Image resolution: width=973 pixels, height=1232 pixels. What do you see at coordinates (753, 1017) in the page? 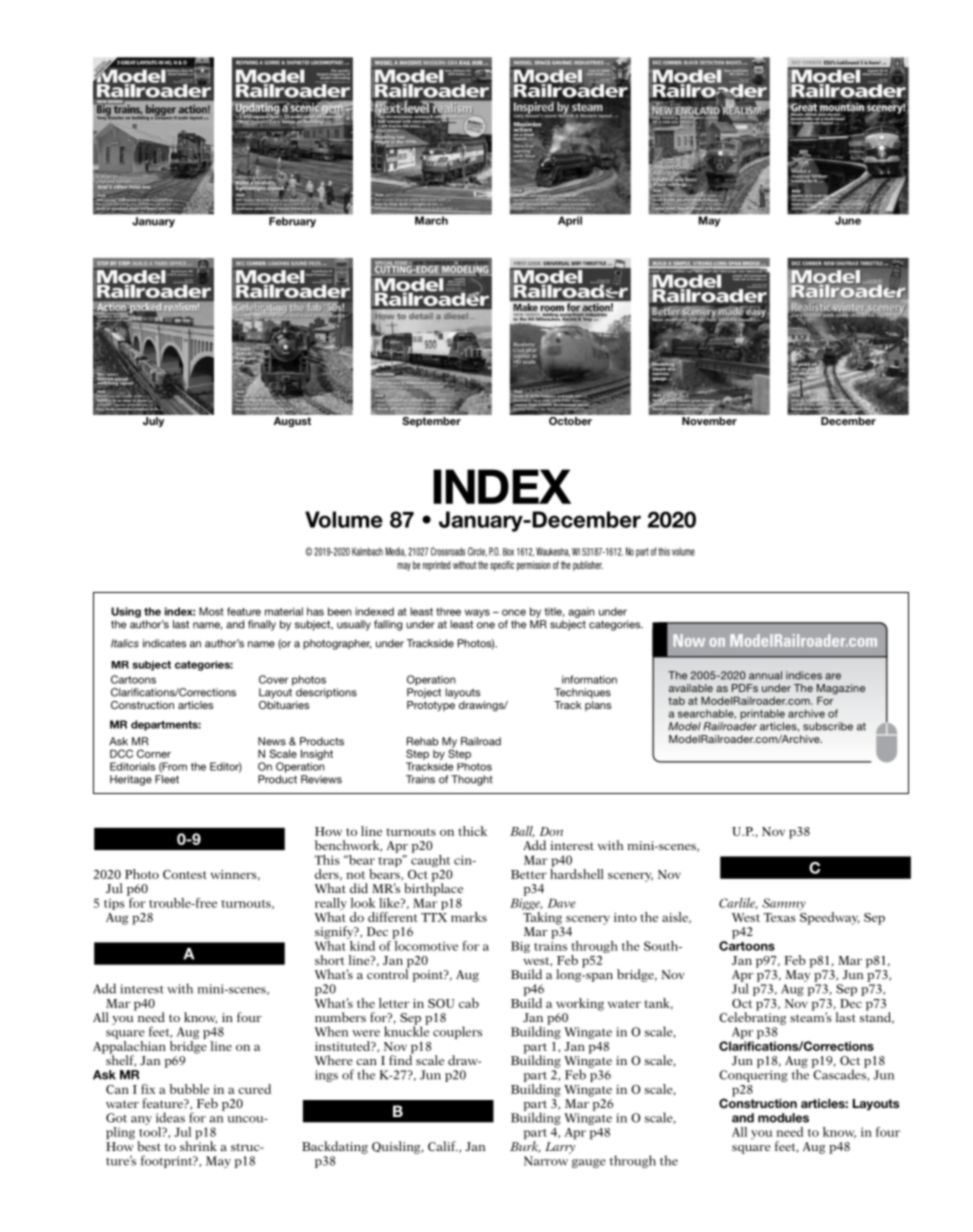
I see `Celebrating` at bounding box center [753, 1017].
